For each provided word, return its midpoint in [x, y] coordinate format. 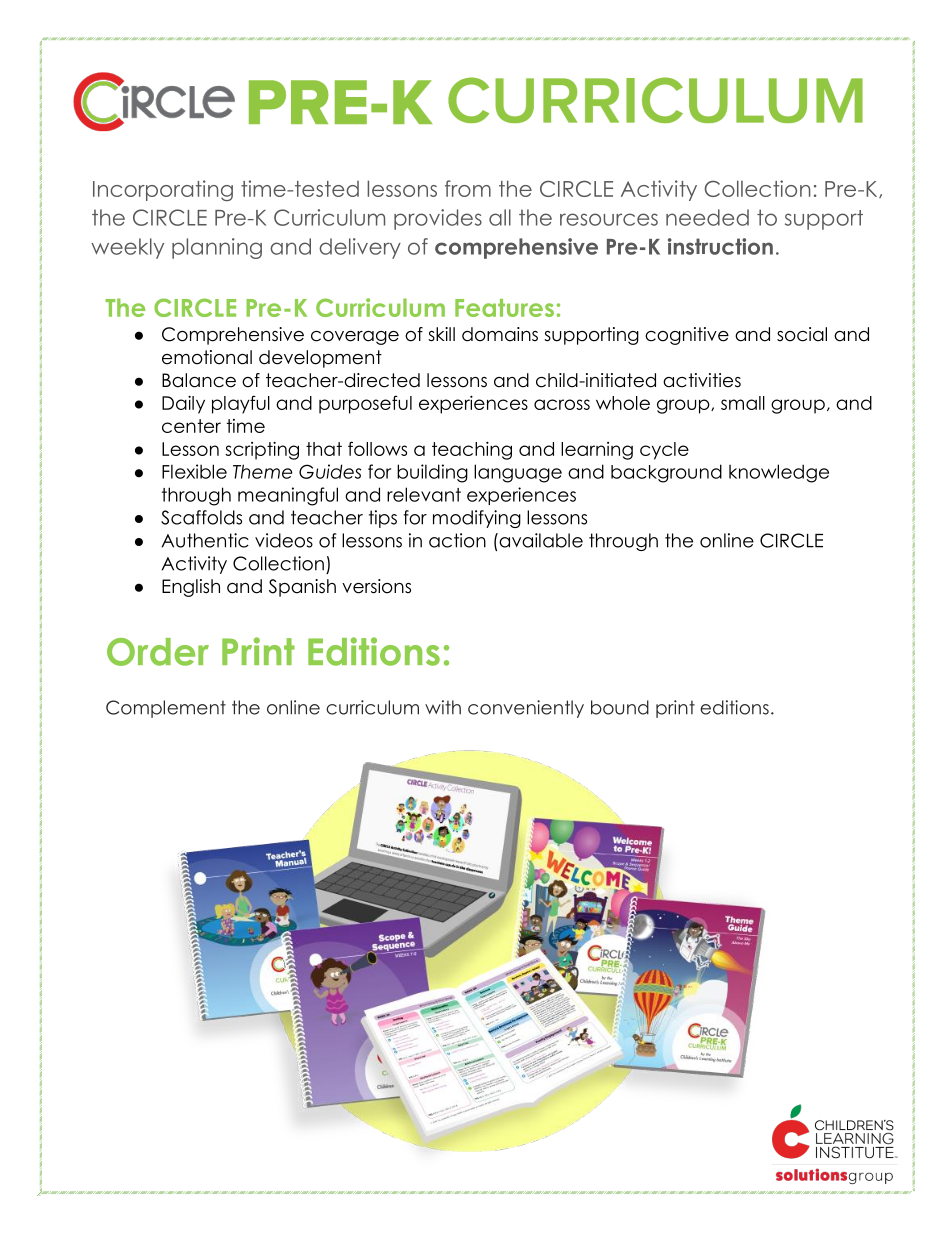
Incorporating [163, 190]
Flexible [194, 471]
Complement [166, 709]
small [743, 403]
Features [504, 308]
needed [707, 217]
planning [217, 248]
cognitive [687, 336]
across [562, 404]
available [540, 540]
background [666, 473]
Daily [183, 404]
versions [376, 586]
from [468, 188]
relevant [424, 494]
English [191, 588]
